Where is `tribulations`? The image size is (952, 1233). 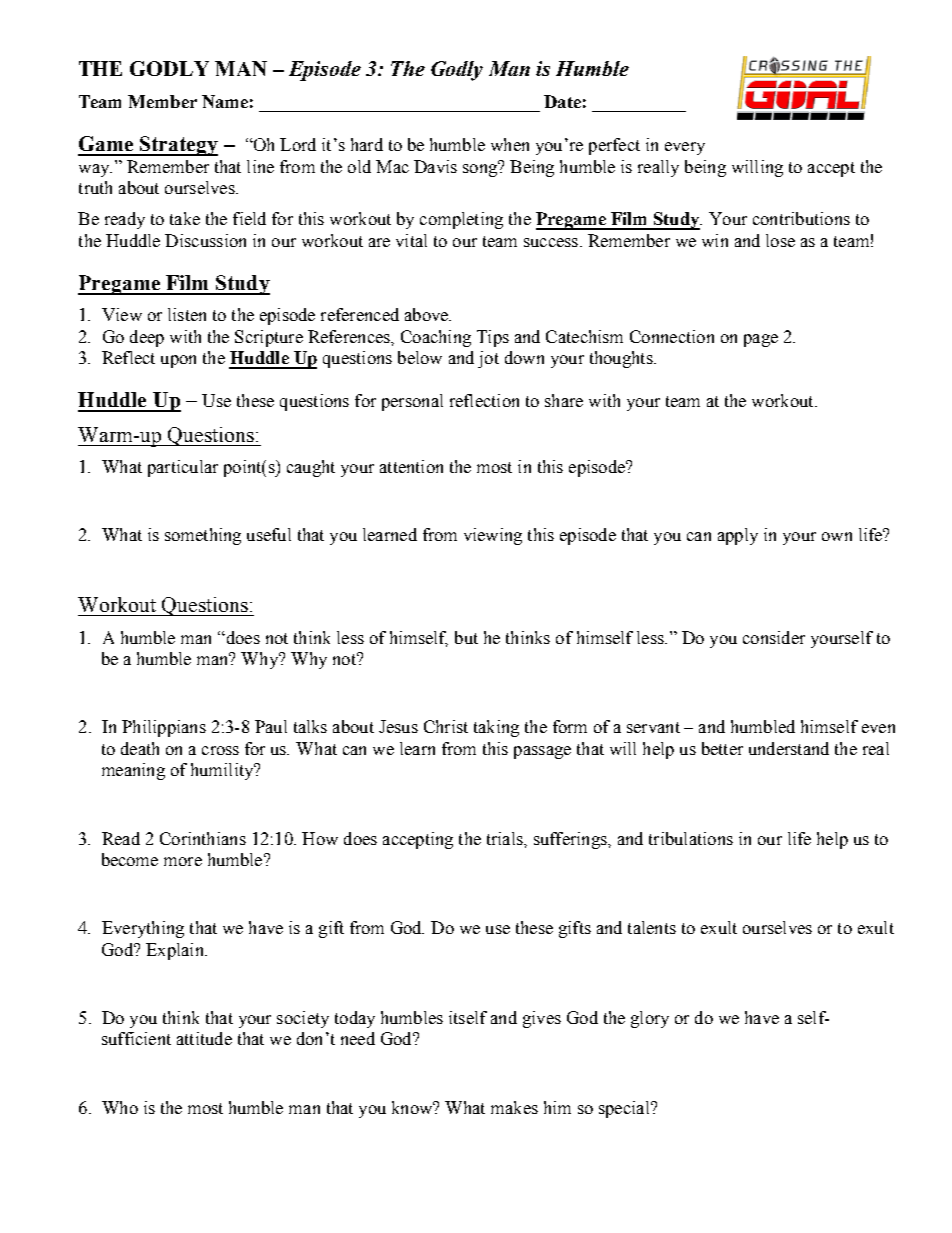
tribulations is located at coordinates (691, 838).
